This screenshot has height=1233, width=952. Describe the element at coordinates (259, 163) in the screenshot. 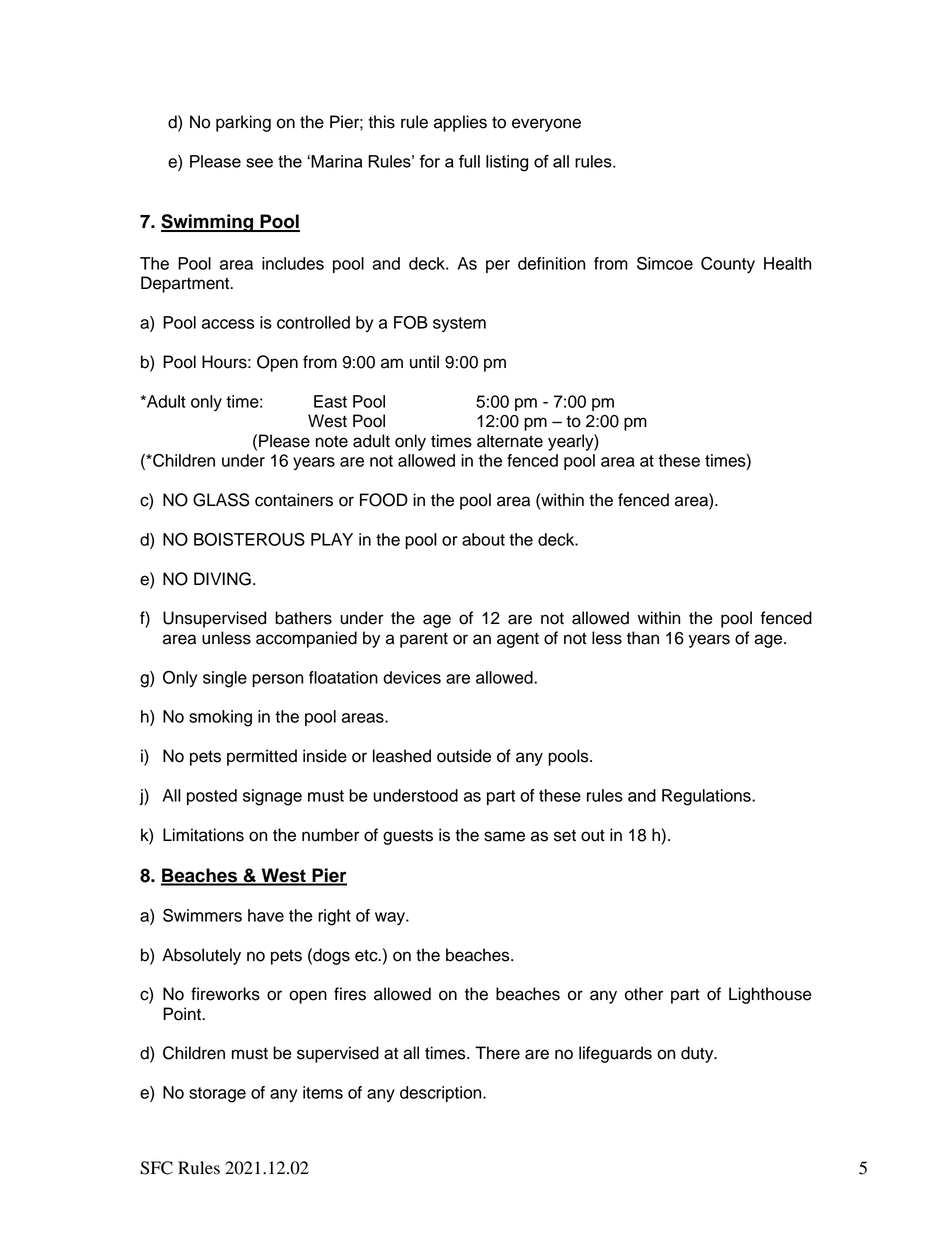

I see `see` at that location.
